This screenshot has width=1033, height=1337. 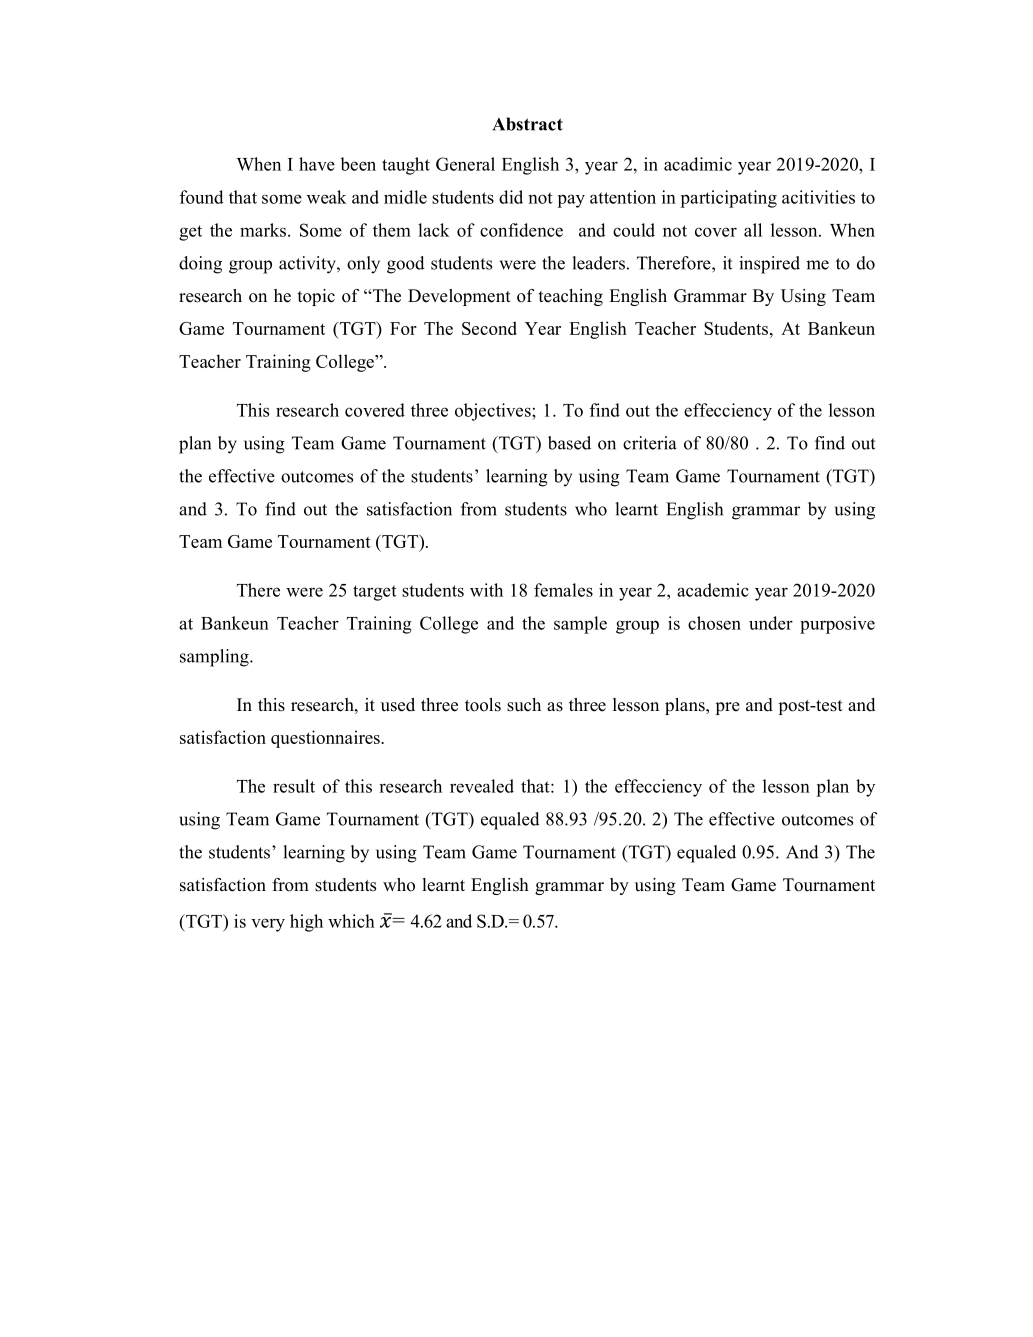 What do you see at coordinates (650, 443) in the screenshot?
I see `criteria` at bounding box center [650, 443].
